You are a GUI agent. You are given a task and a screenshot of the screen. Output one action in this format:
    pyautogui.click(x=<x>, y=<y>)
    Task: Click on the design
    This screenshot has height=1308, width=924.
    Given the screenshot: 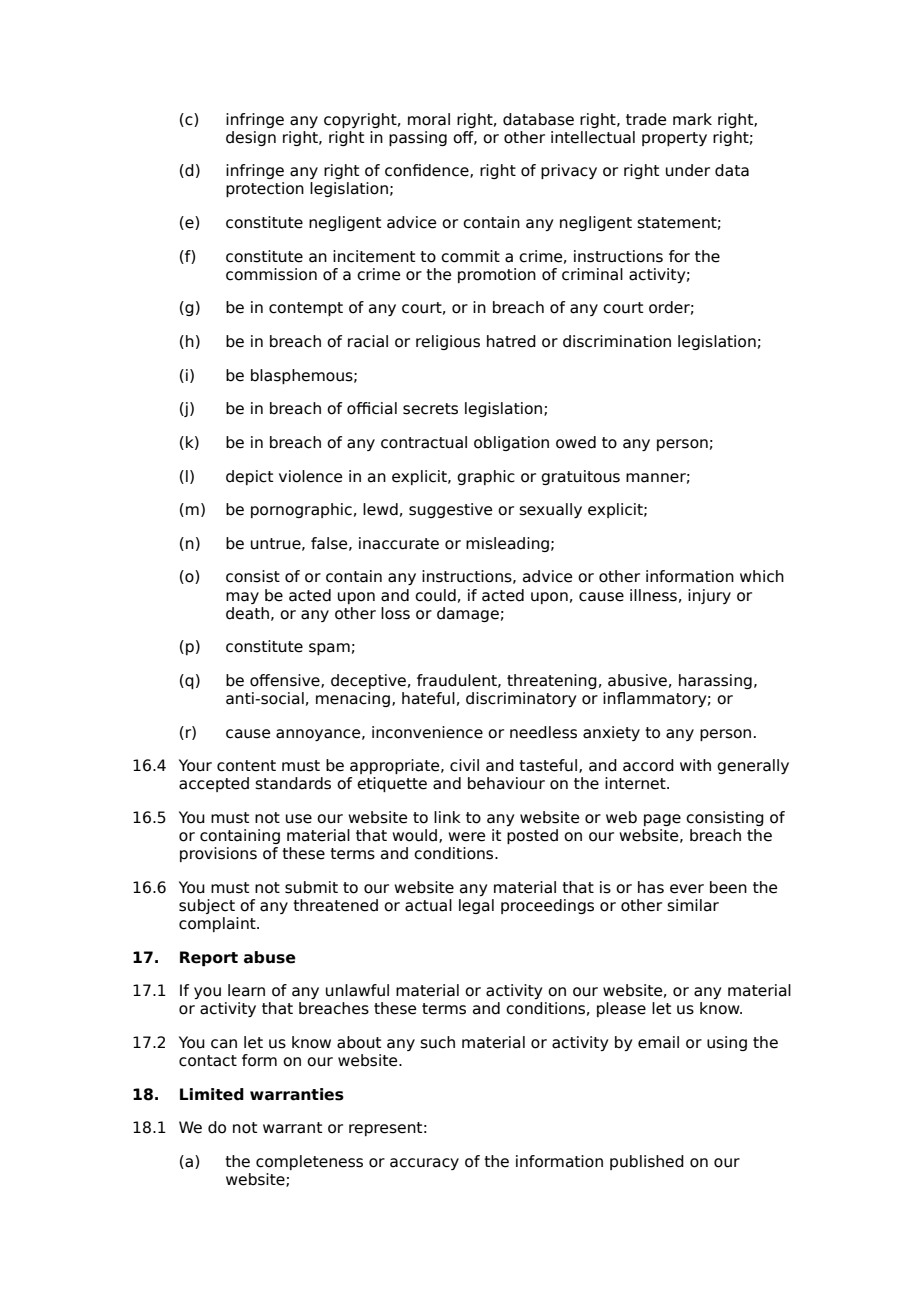 What is the action you would take?
    pyautogui.click(x=251, y=138)
